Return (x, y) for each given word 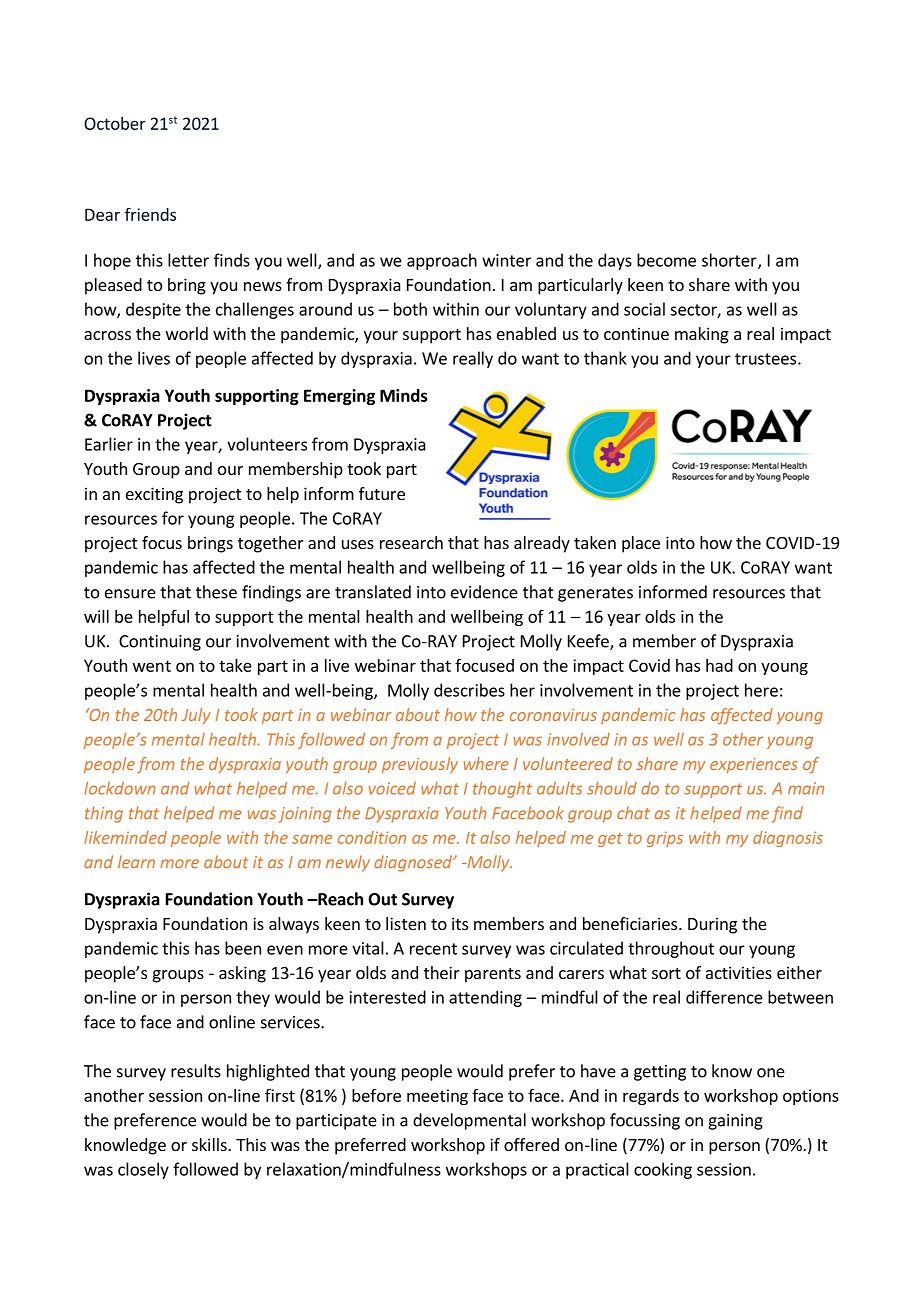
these (216, 592)
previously (420, 765)
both (410, 309)
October (115, 123)
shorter (730, 261)
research (411, 542)
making (702, 335)
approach (442, 261)
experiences (754, 765)
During (712, 925)
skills (210, 1144)
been (243, 948)
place (641, 544)
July (196, 716)
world (187, 333)
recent (433, 949)
